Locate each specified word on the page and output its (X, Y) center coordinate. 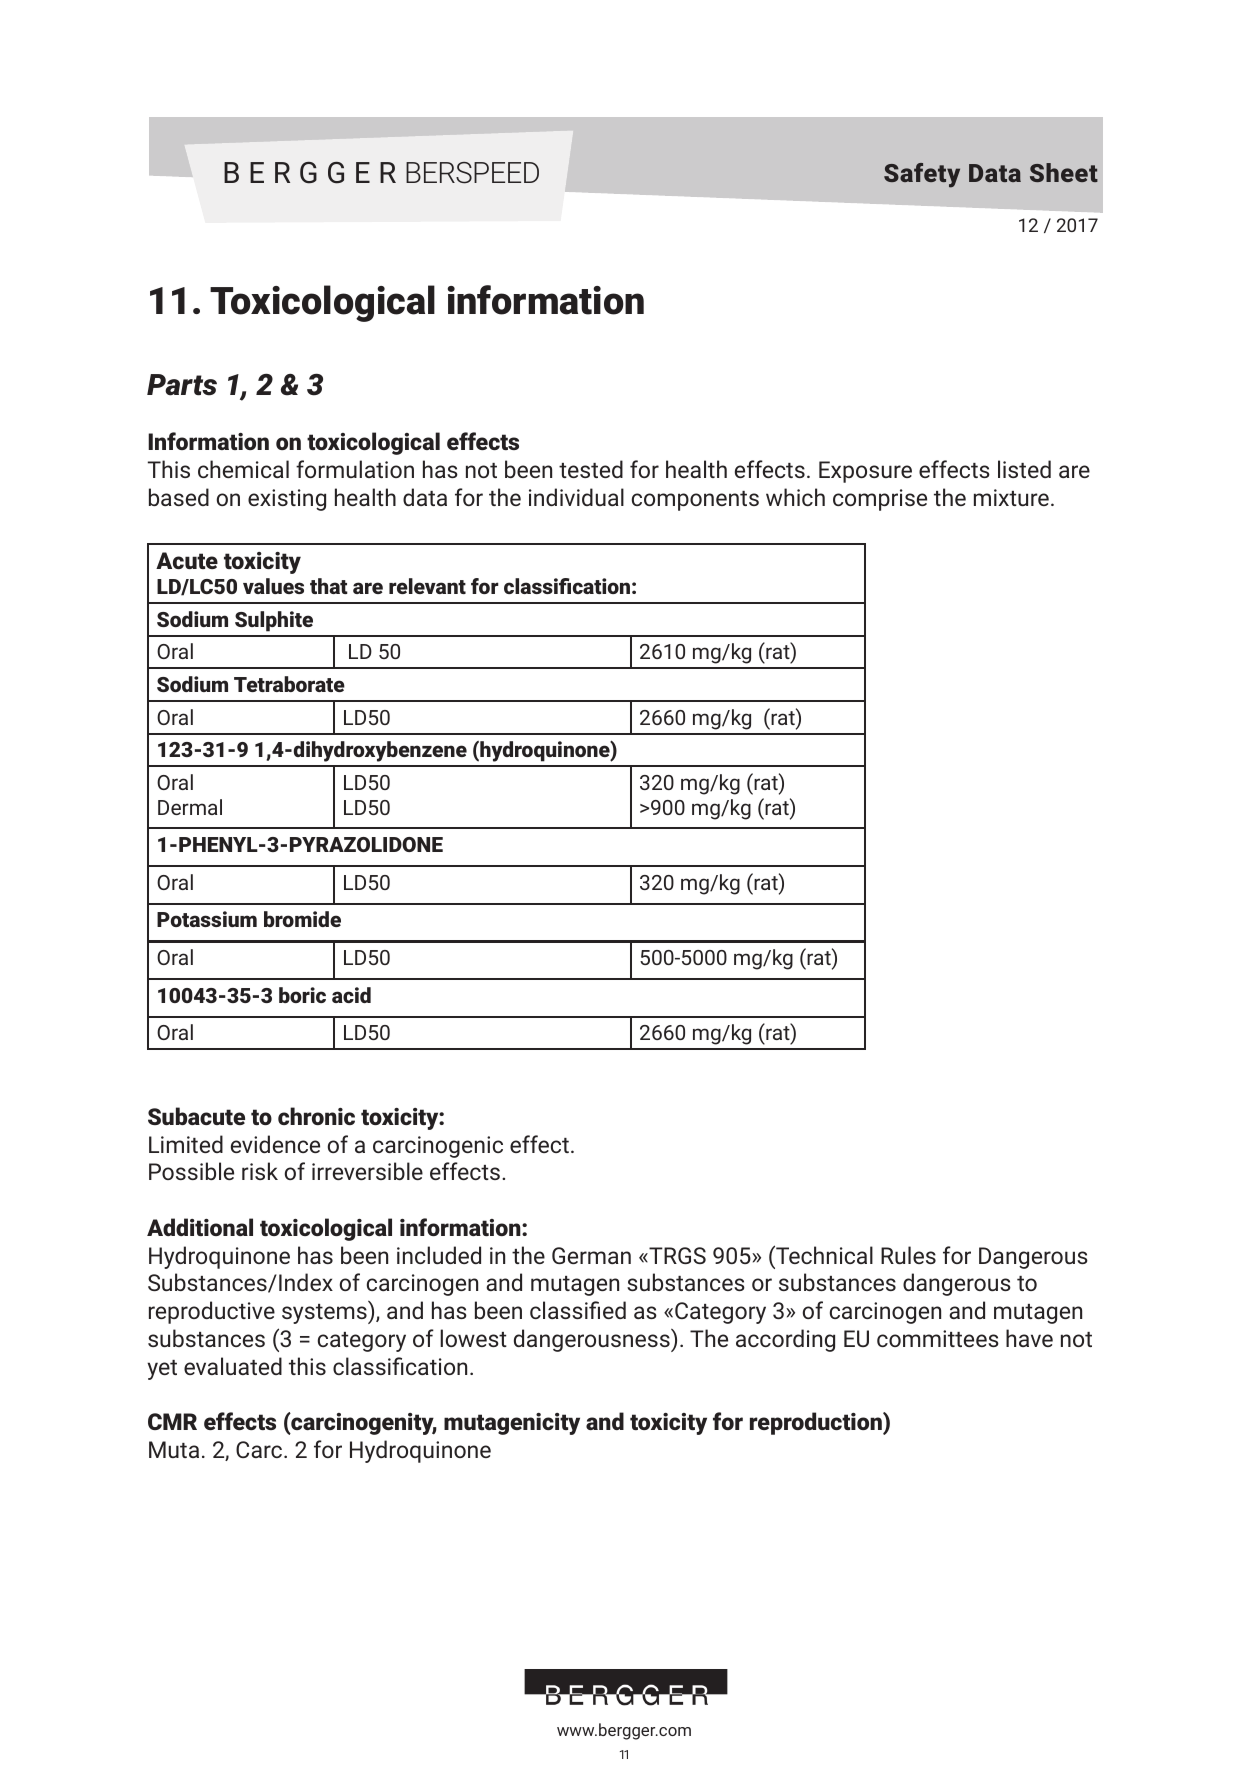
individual (576, 497)
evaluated (233, 1366)
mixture (1011, 497)
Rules (908, 1255)
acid (351, 995)
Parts (182, 385)
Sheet (1064, 172)
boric (302, 995)
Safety (922, 175)
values (273, 586)
